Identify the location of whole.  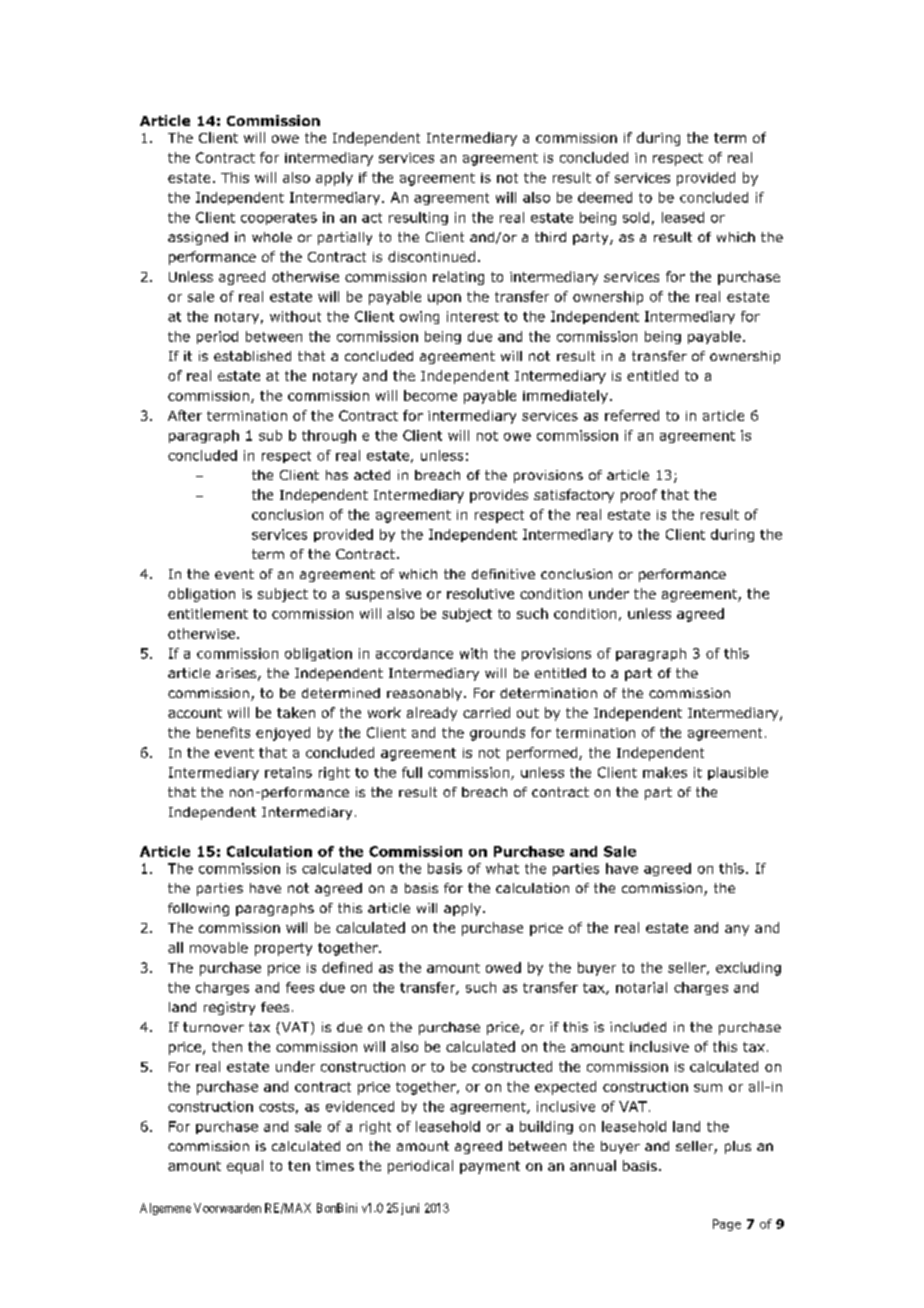
(272, 237).
